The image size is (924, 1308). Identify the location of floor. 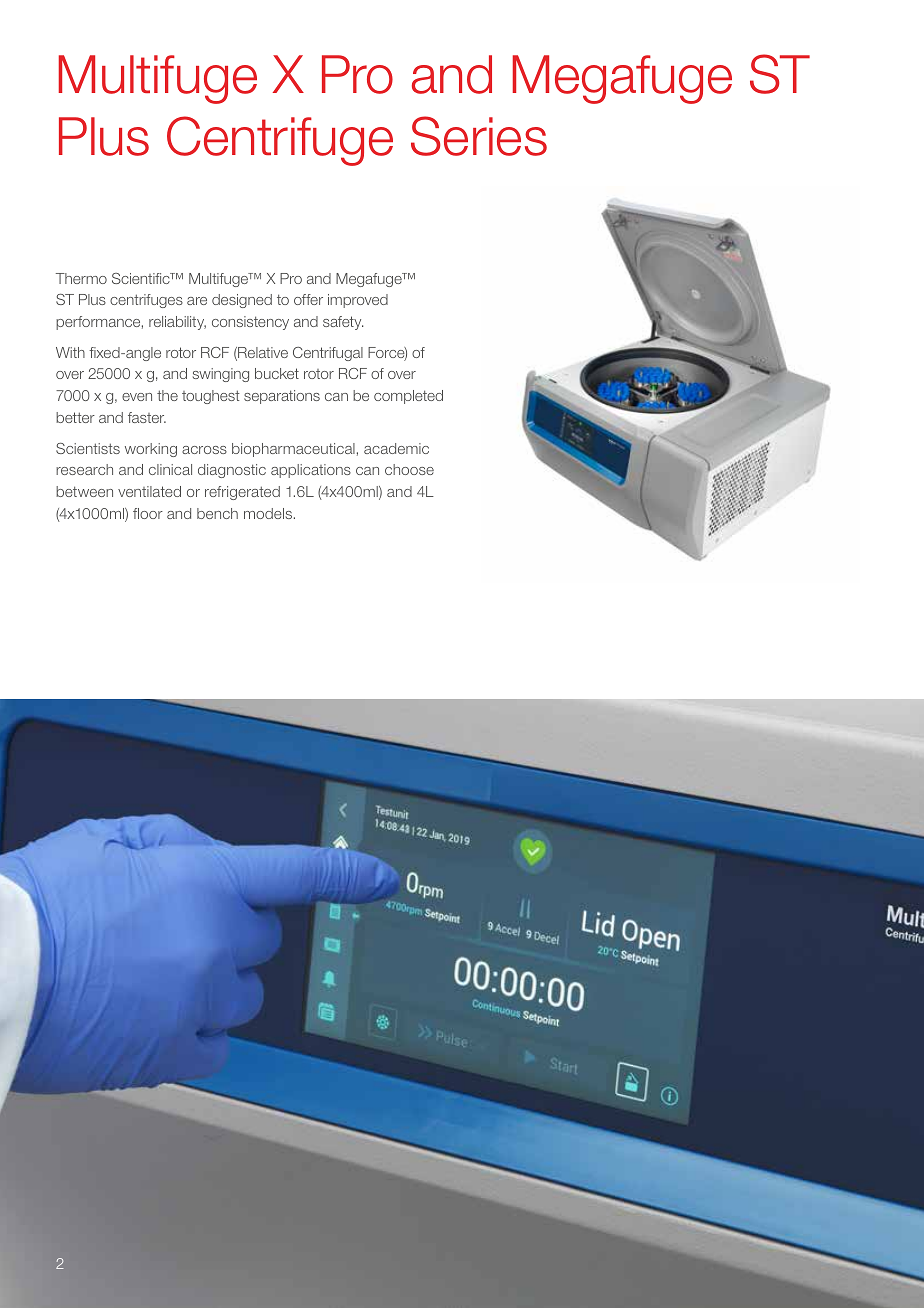
(148, 513).
